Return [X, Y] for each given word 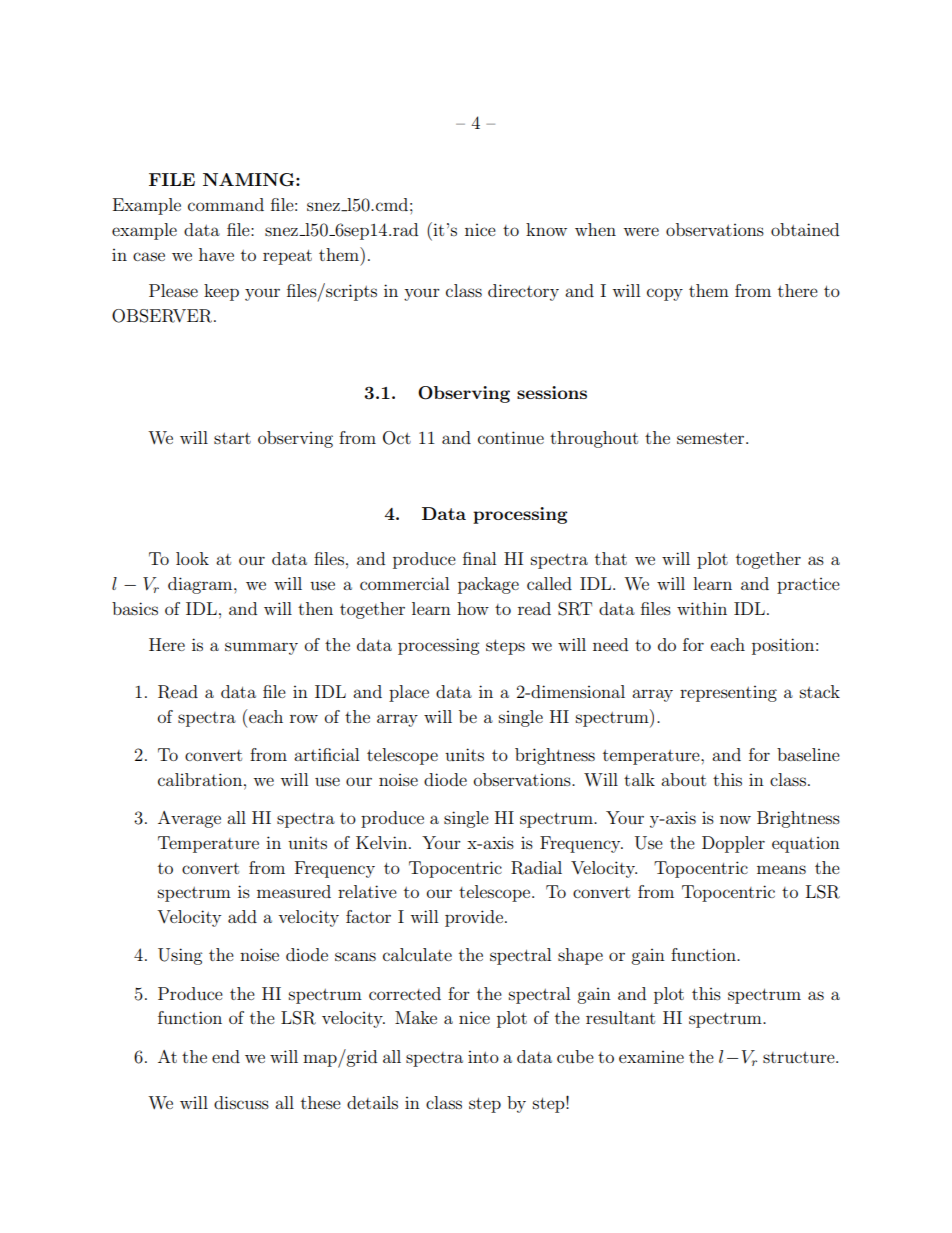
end [226, 1056]
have [216, 254]
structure [800, 1057]
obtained [805, 229]
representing [728, 694]
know [546, 229]
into [483, 1057]
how [473, 608]
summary [261, 648]
